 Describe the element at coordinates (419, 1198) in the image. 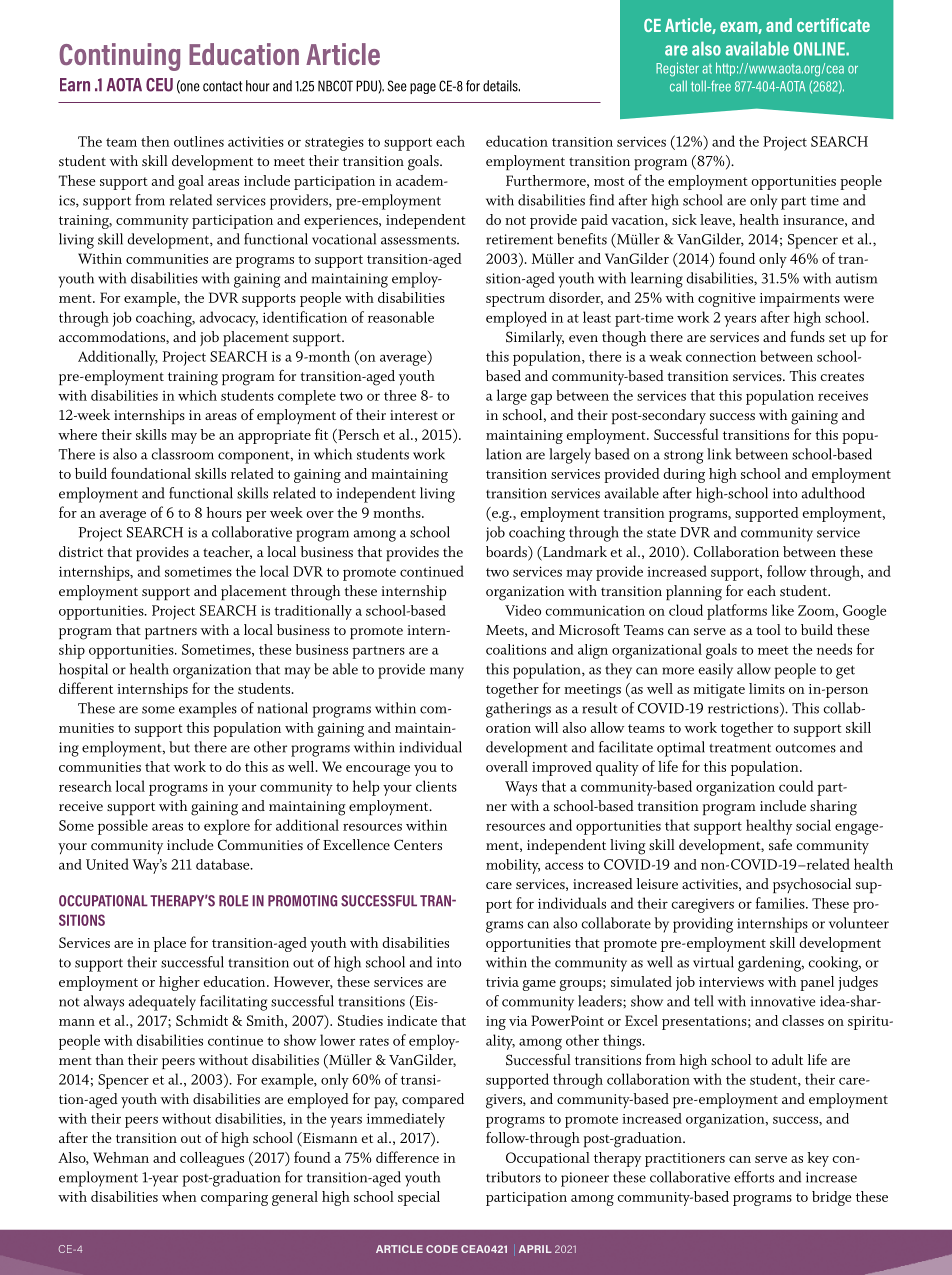

I see `special` at that location.
